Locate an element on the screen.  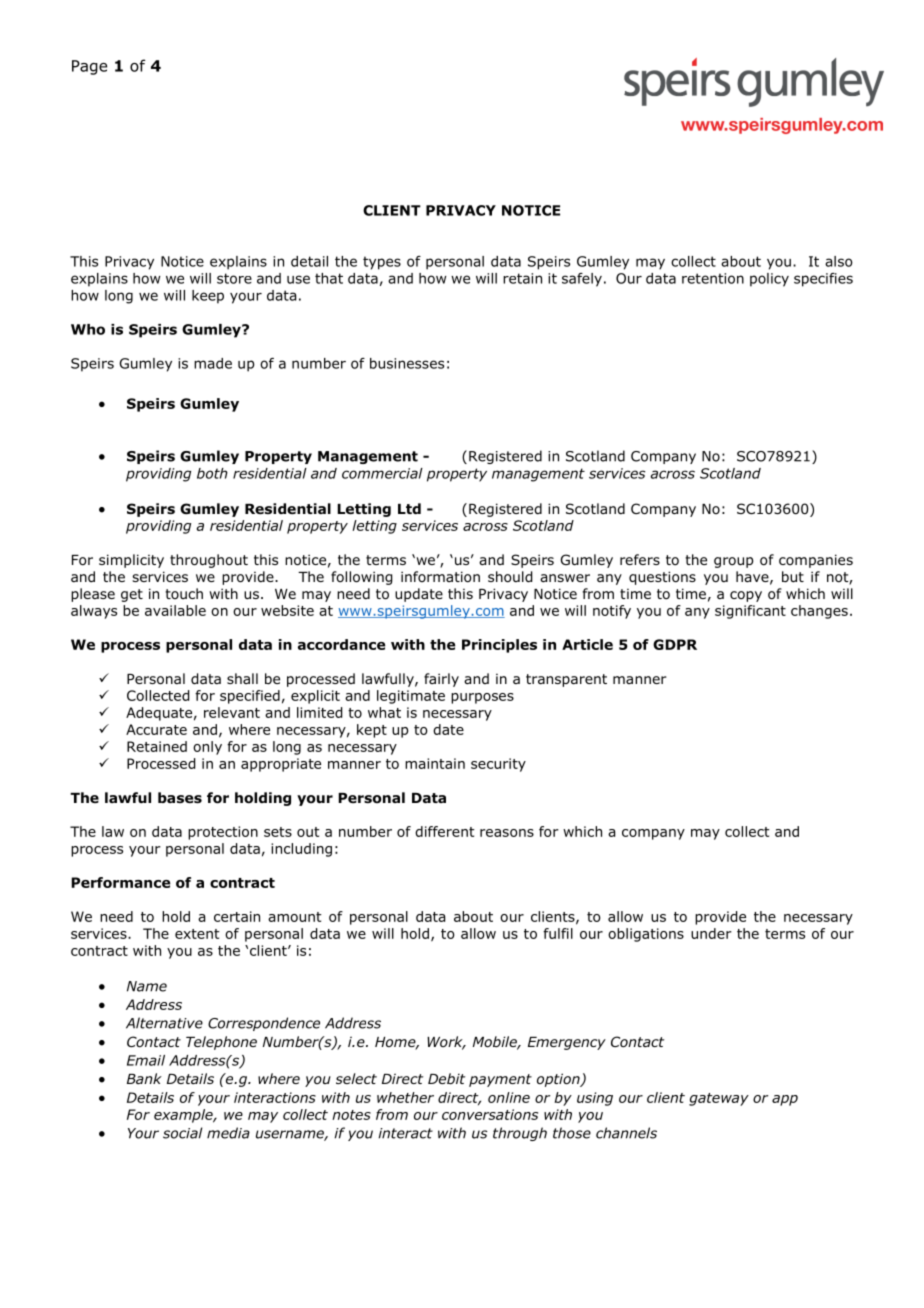
both is located at coordinates (212, 473).
